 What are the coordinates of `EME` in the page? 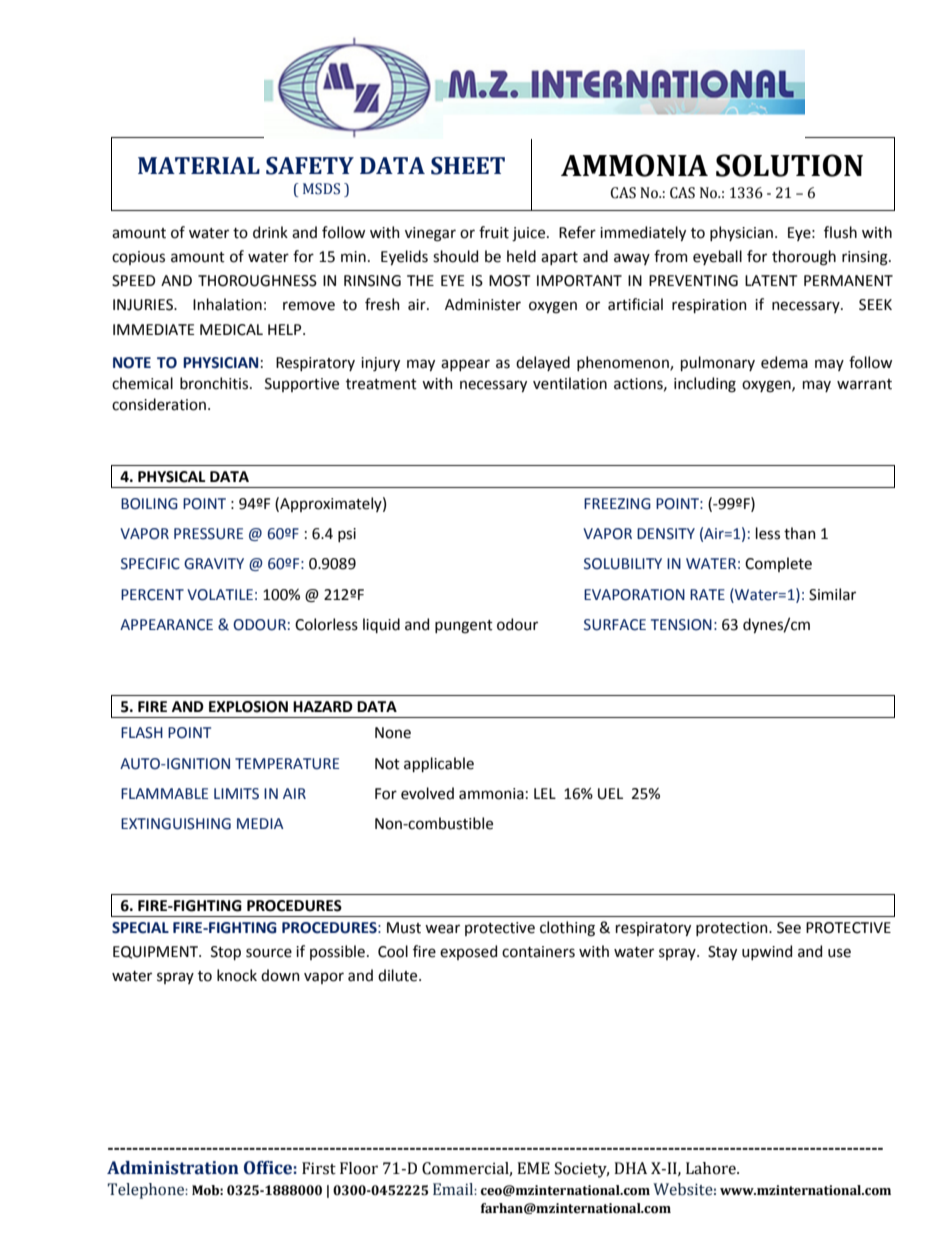 It's located at (533, 1168).
